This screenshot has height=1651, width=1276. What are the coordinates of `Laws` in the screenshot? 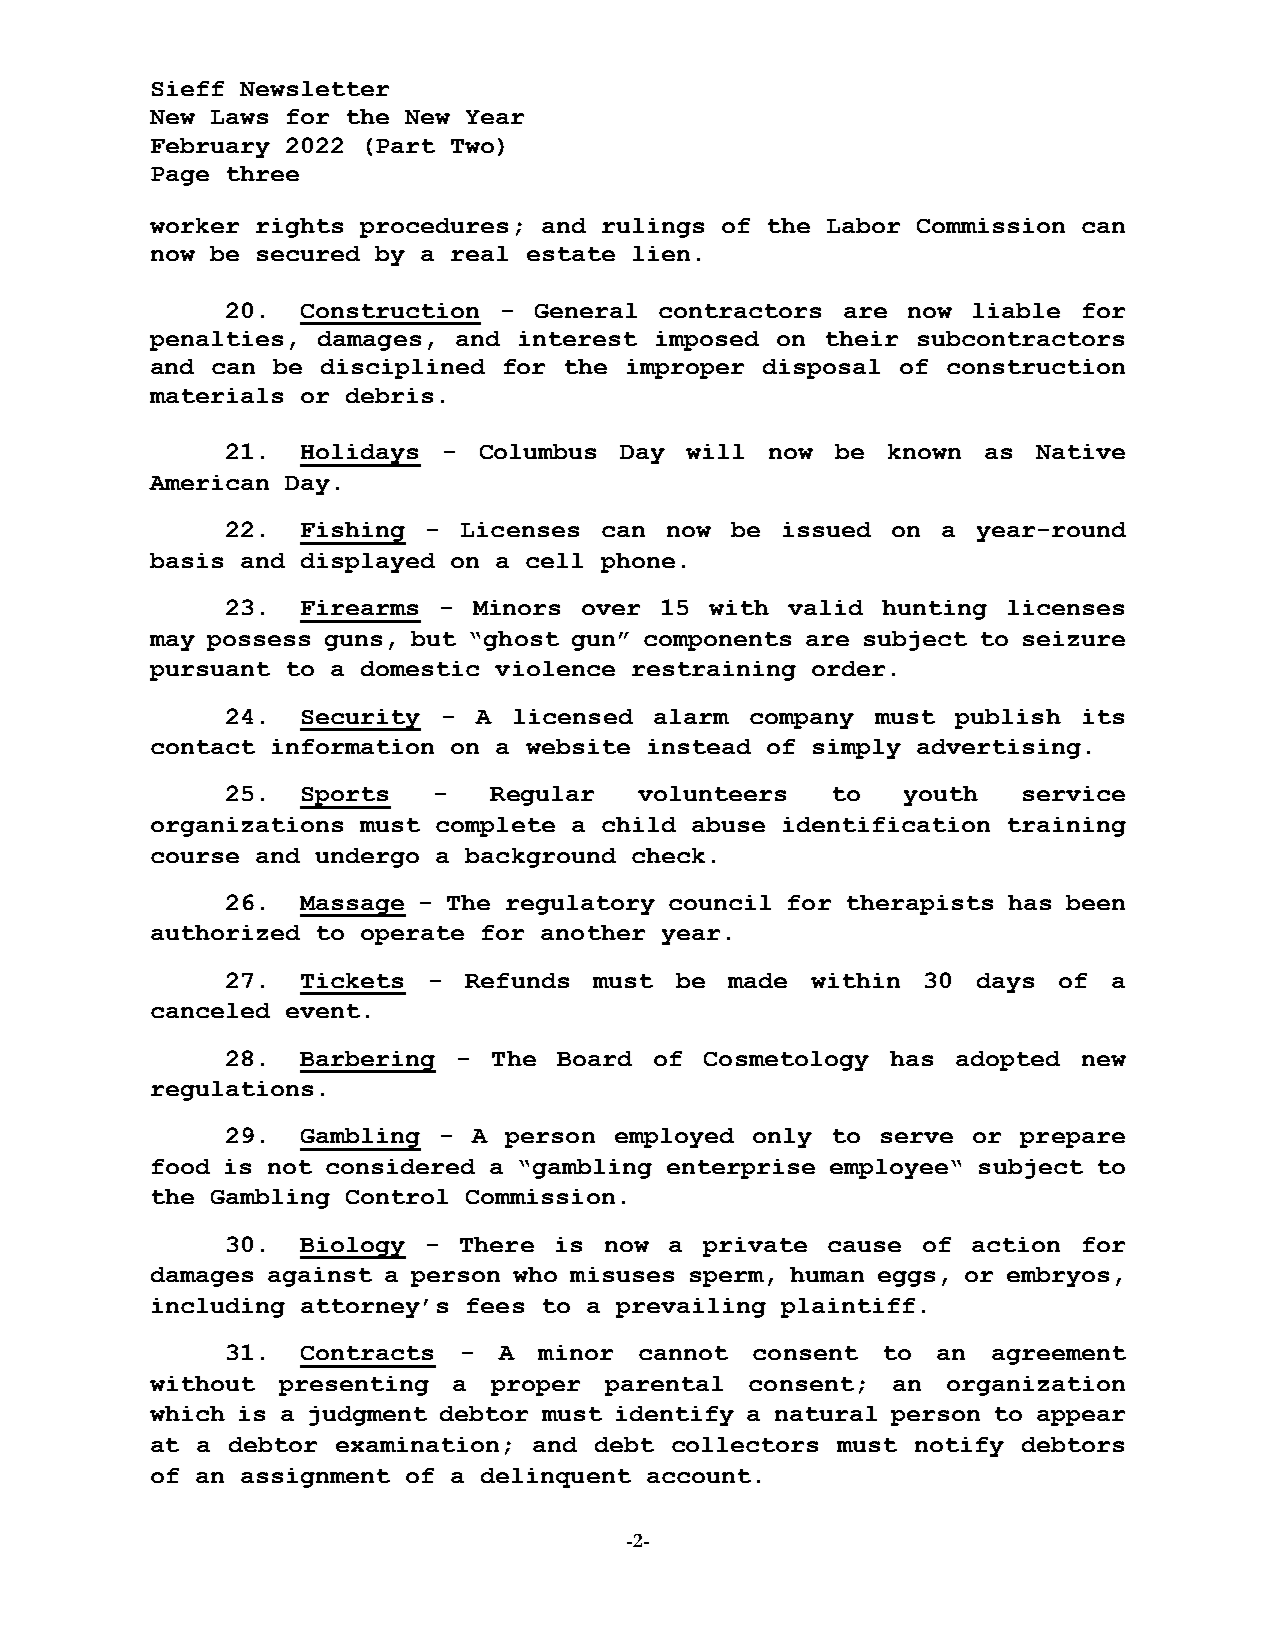 It's located at (239, 117).
